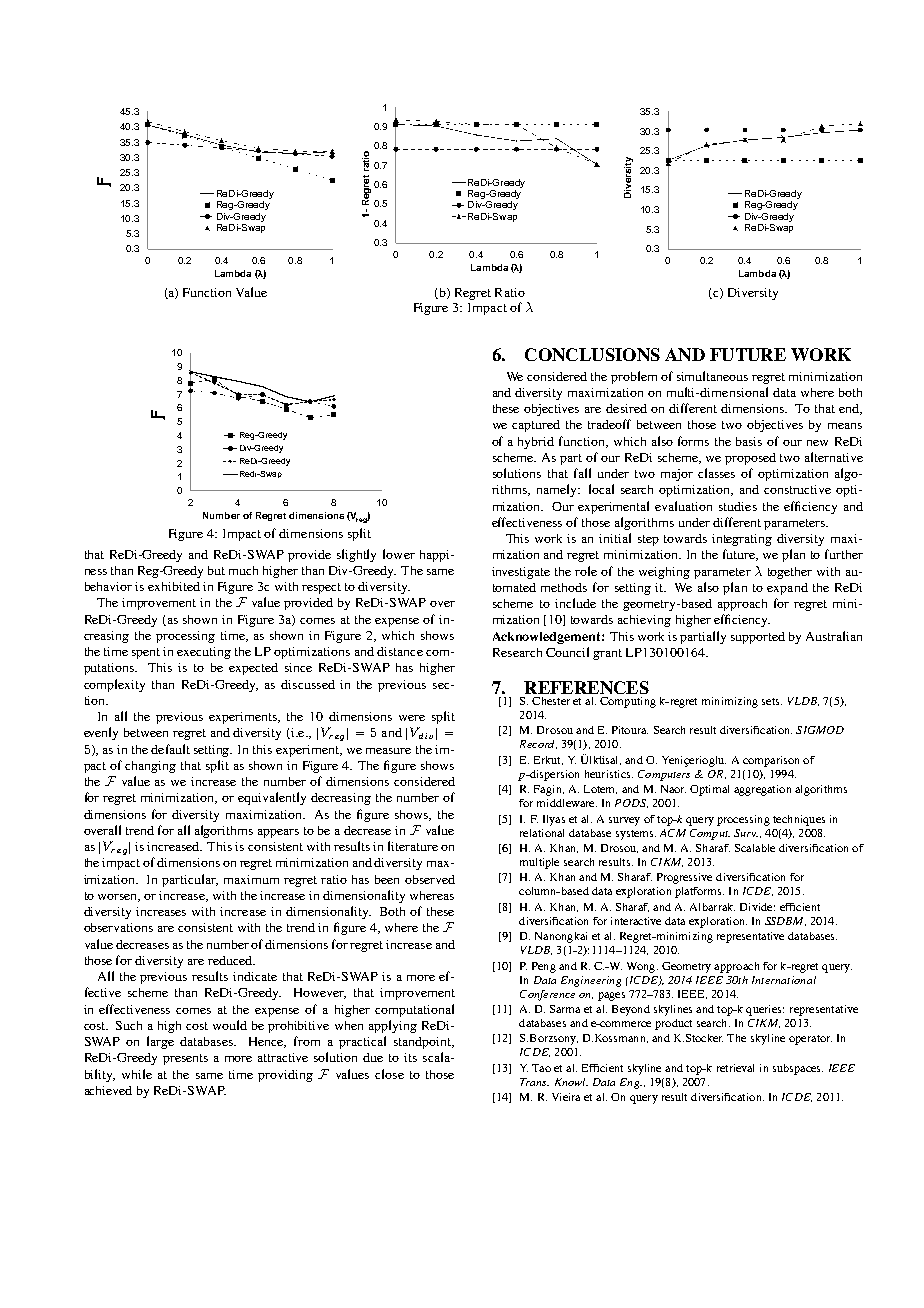 The width and height of the screenshot is (924, 1308). Describe the element at coordinates (536, 426) in the screenshot. I see `captured` at that location.
